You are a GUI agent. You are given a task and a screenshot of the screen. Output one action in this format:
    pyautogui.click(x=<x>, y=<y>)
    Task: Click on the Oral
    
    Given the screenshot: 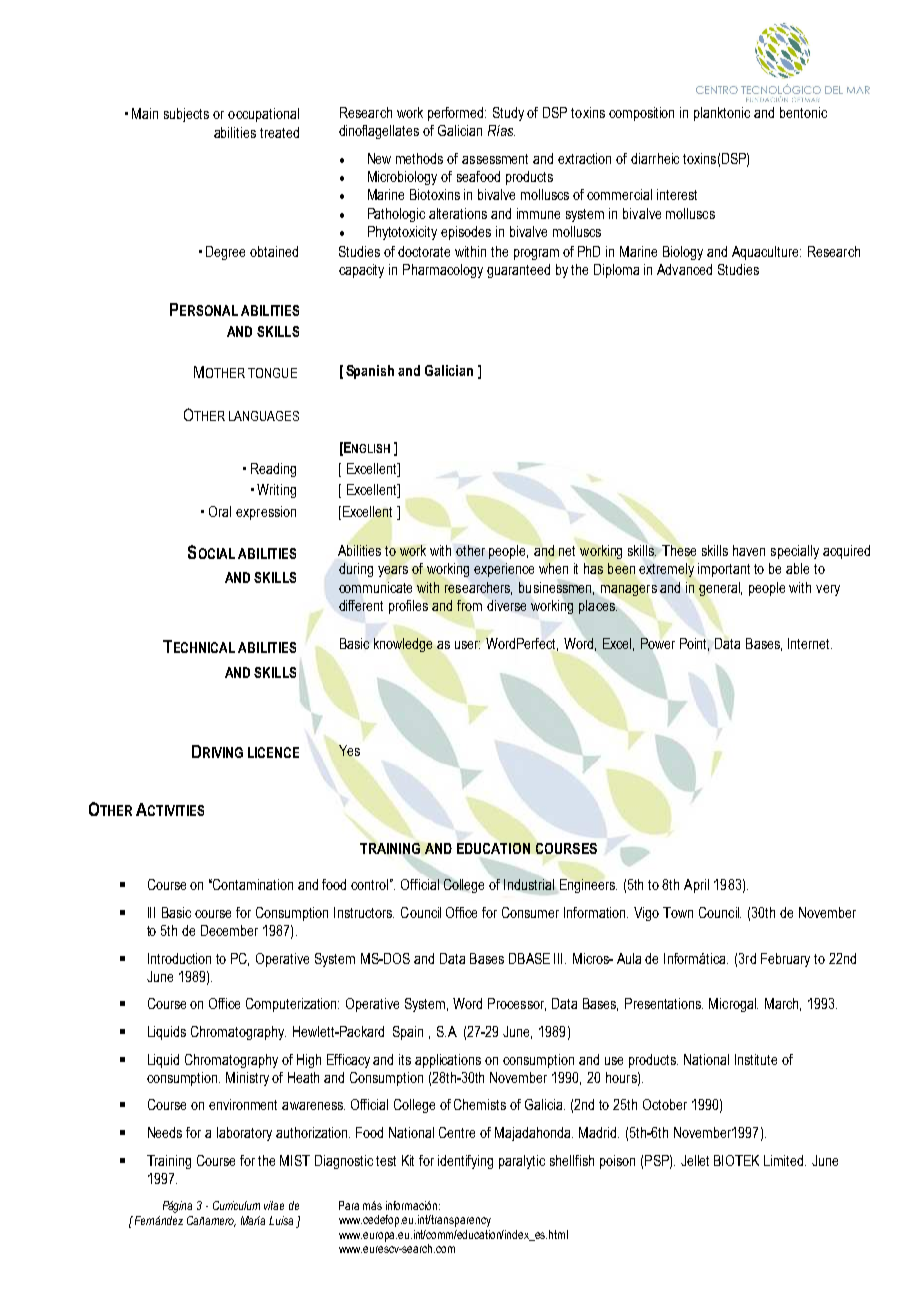 What is the action you would take?
    pyautogui.click(x=220, y=511)
